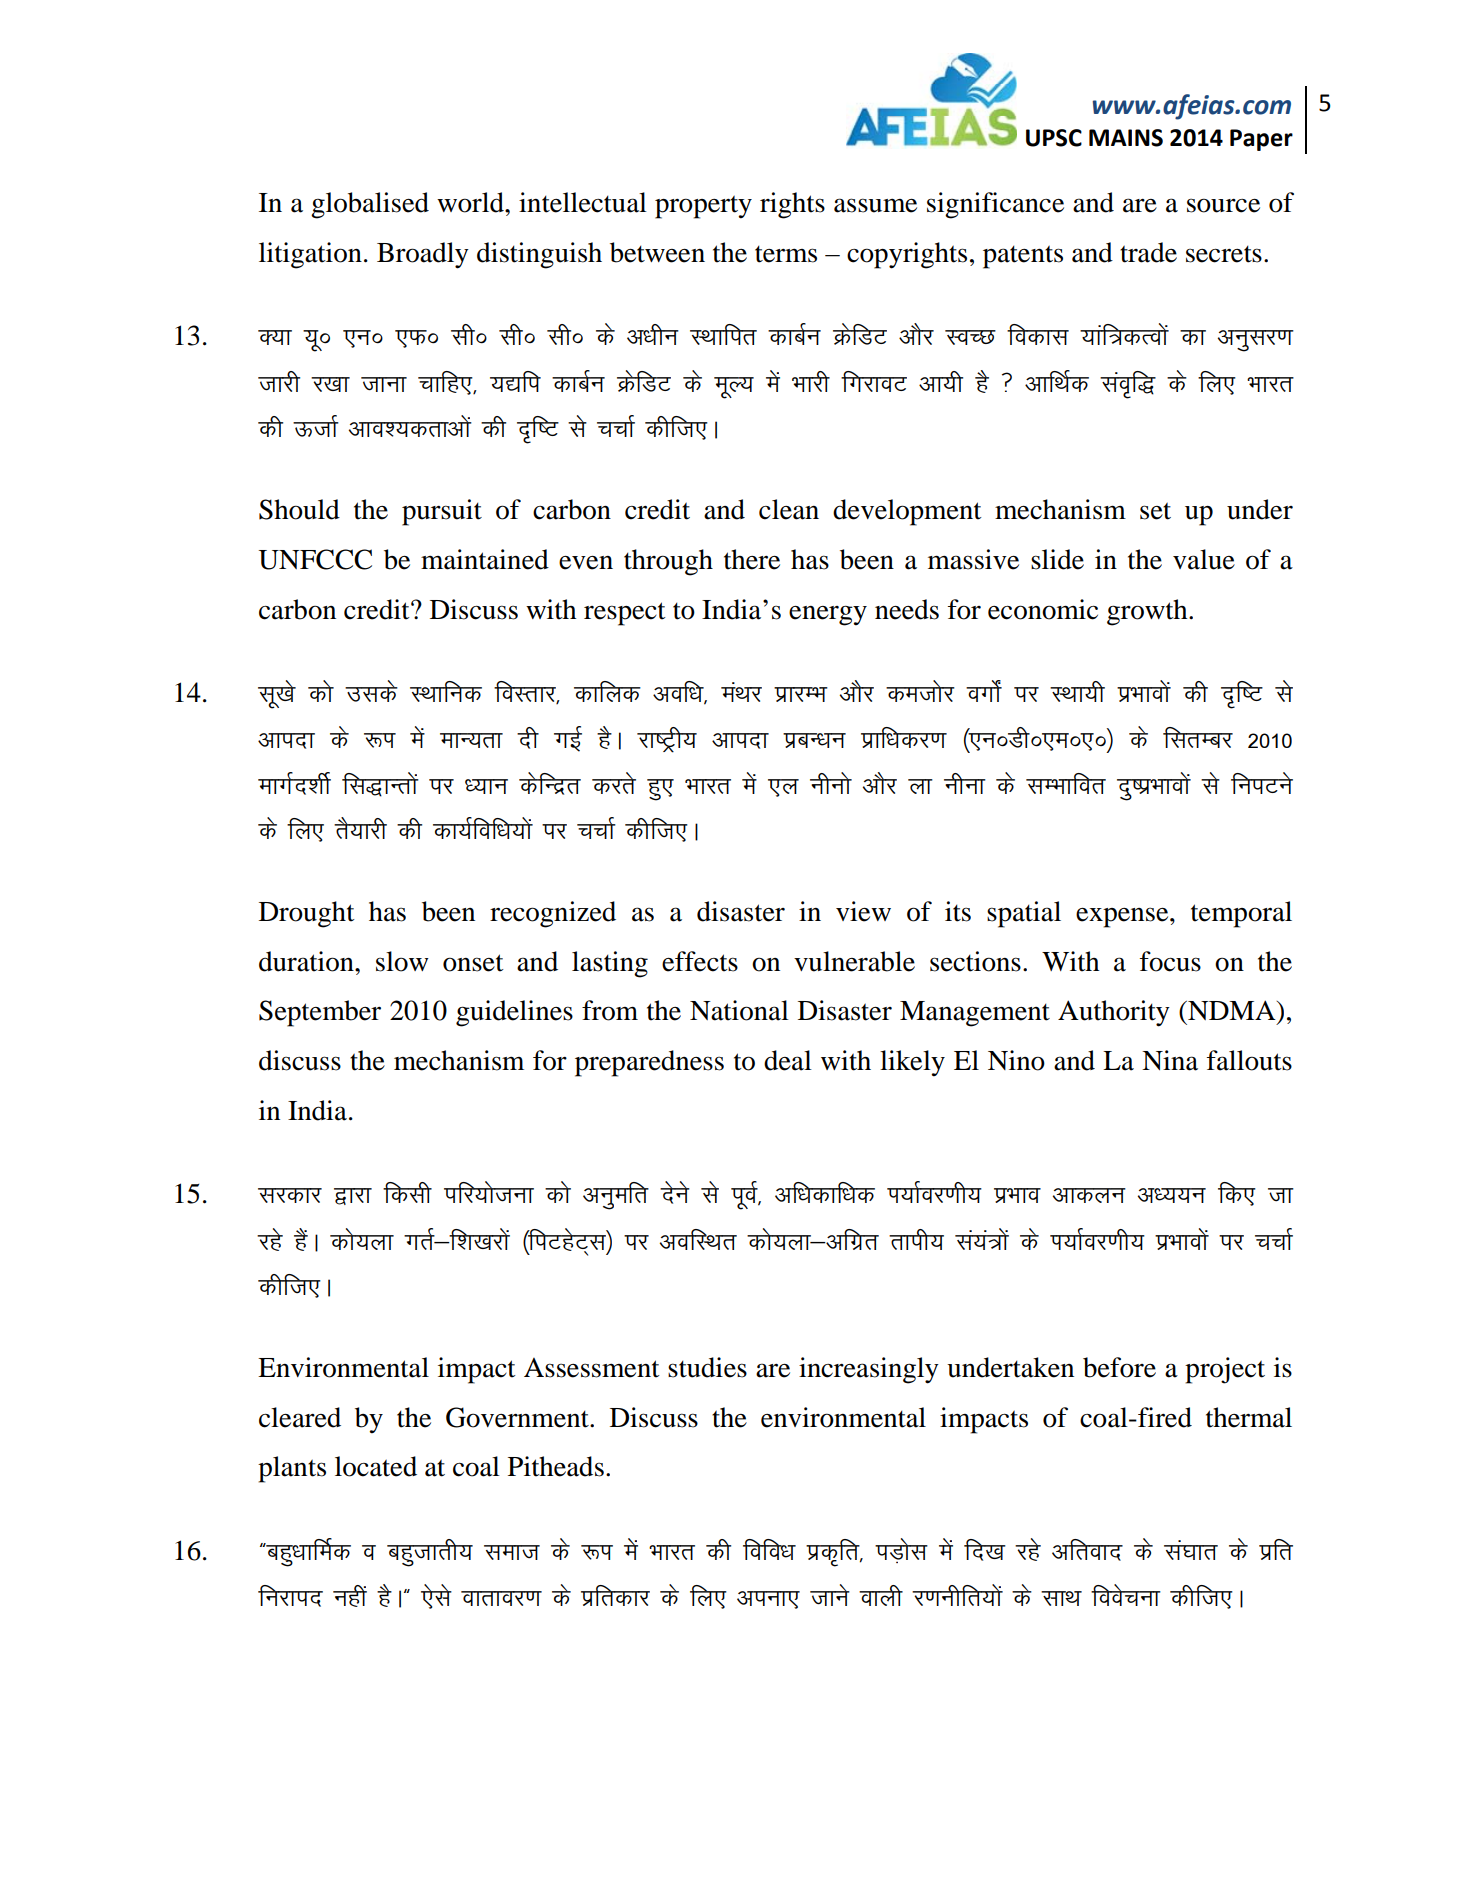 The height and width of the screenshot is (1897, 1465). I want to click on MAINS, so click(1126, 138).
